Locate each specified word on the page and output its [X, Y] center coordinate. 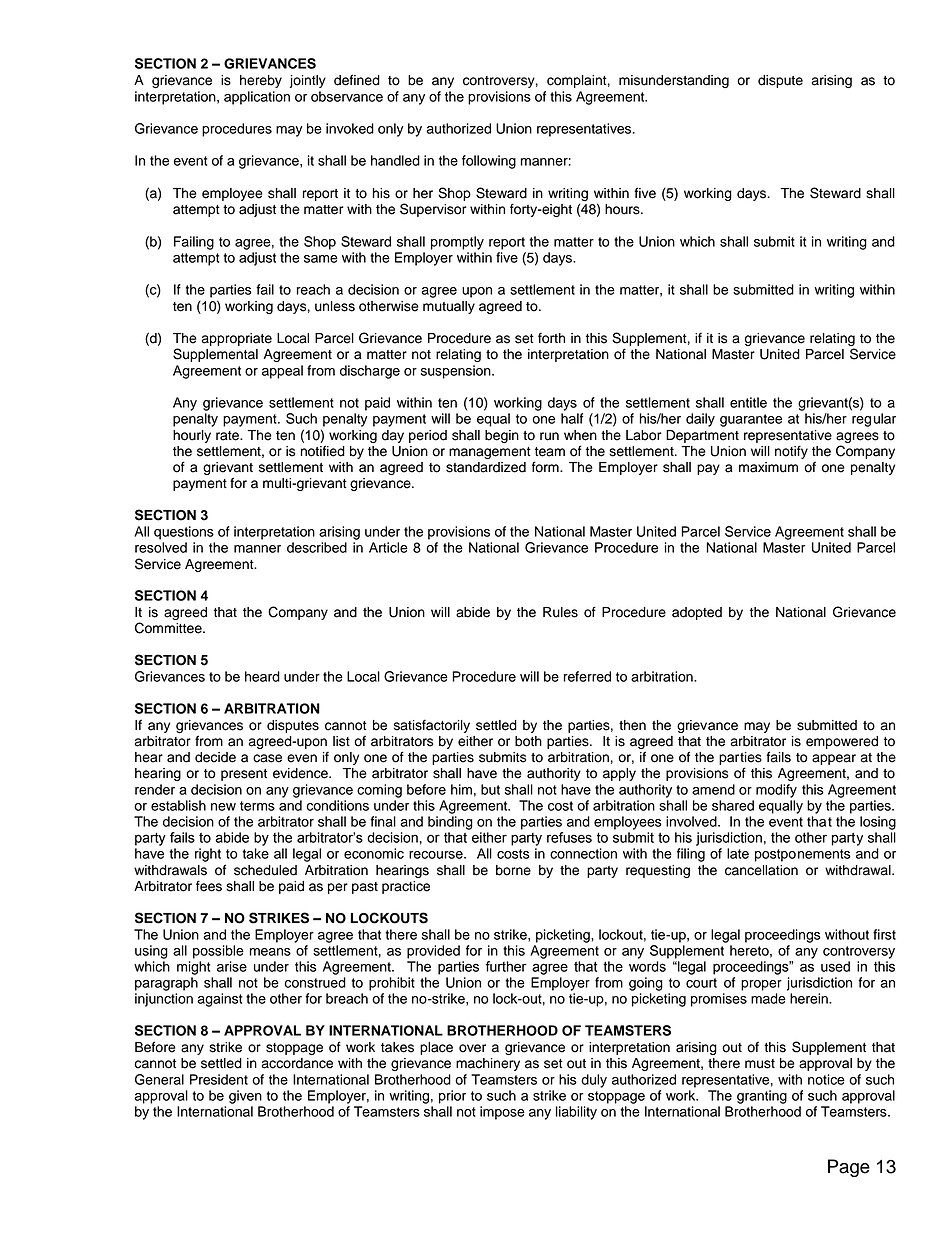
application [257, 98]
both [528, 741]
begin [502, 436]
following [489, 162]
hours [623, 209]
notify [791, 452]
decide [215, 757]
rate [228, 436]
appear [834, 759]
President [219, 1079]
